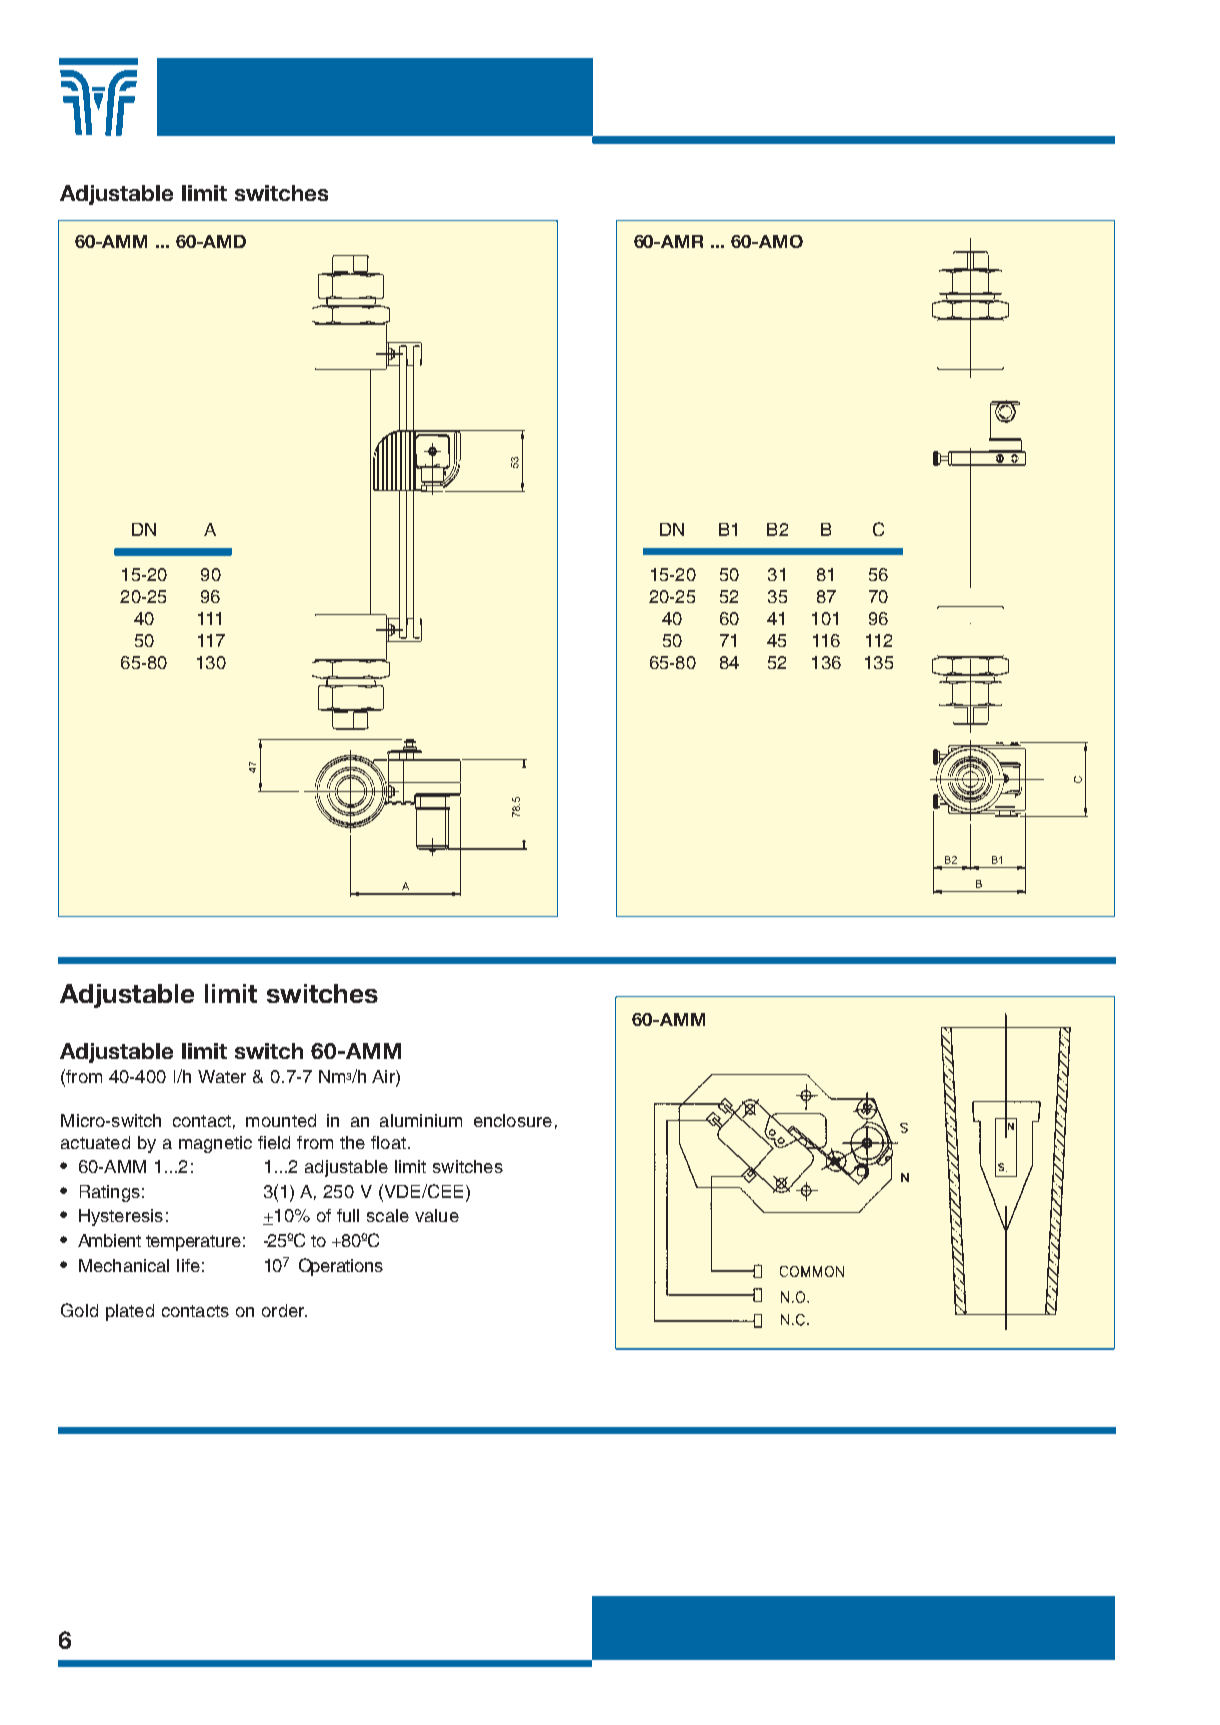 Image resolution: width=1220 pixels, height=1725 pixels. I want to click on Ambient, so click(109, 1240).
